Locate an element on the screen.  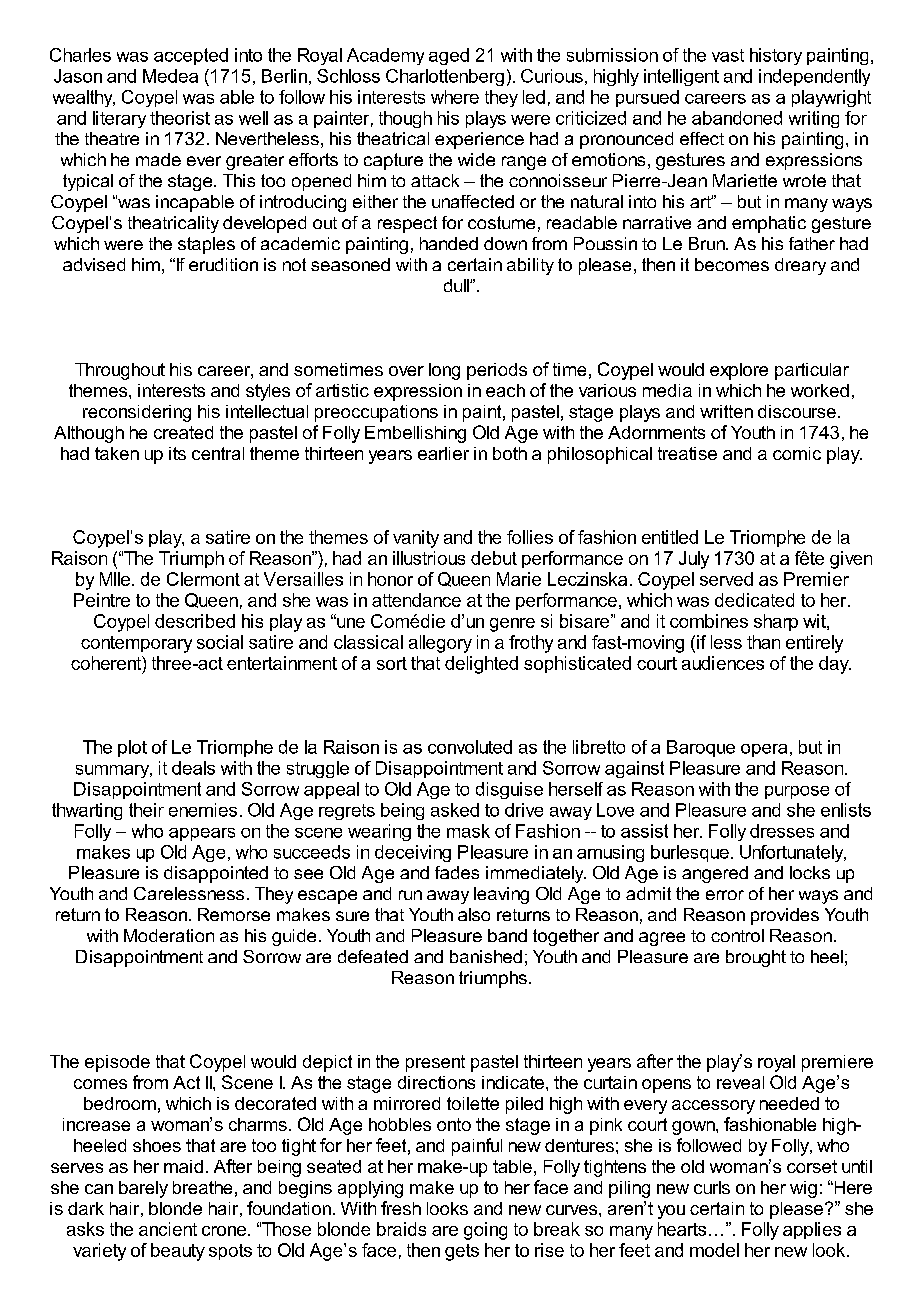
going is located at coordinates (485, 1231).
